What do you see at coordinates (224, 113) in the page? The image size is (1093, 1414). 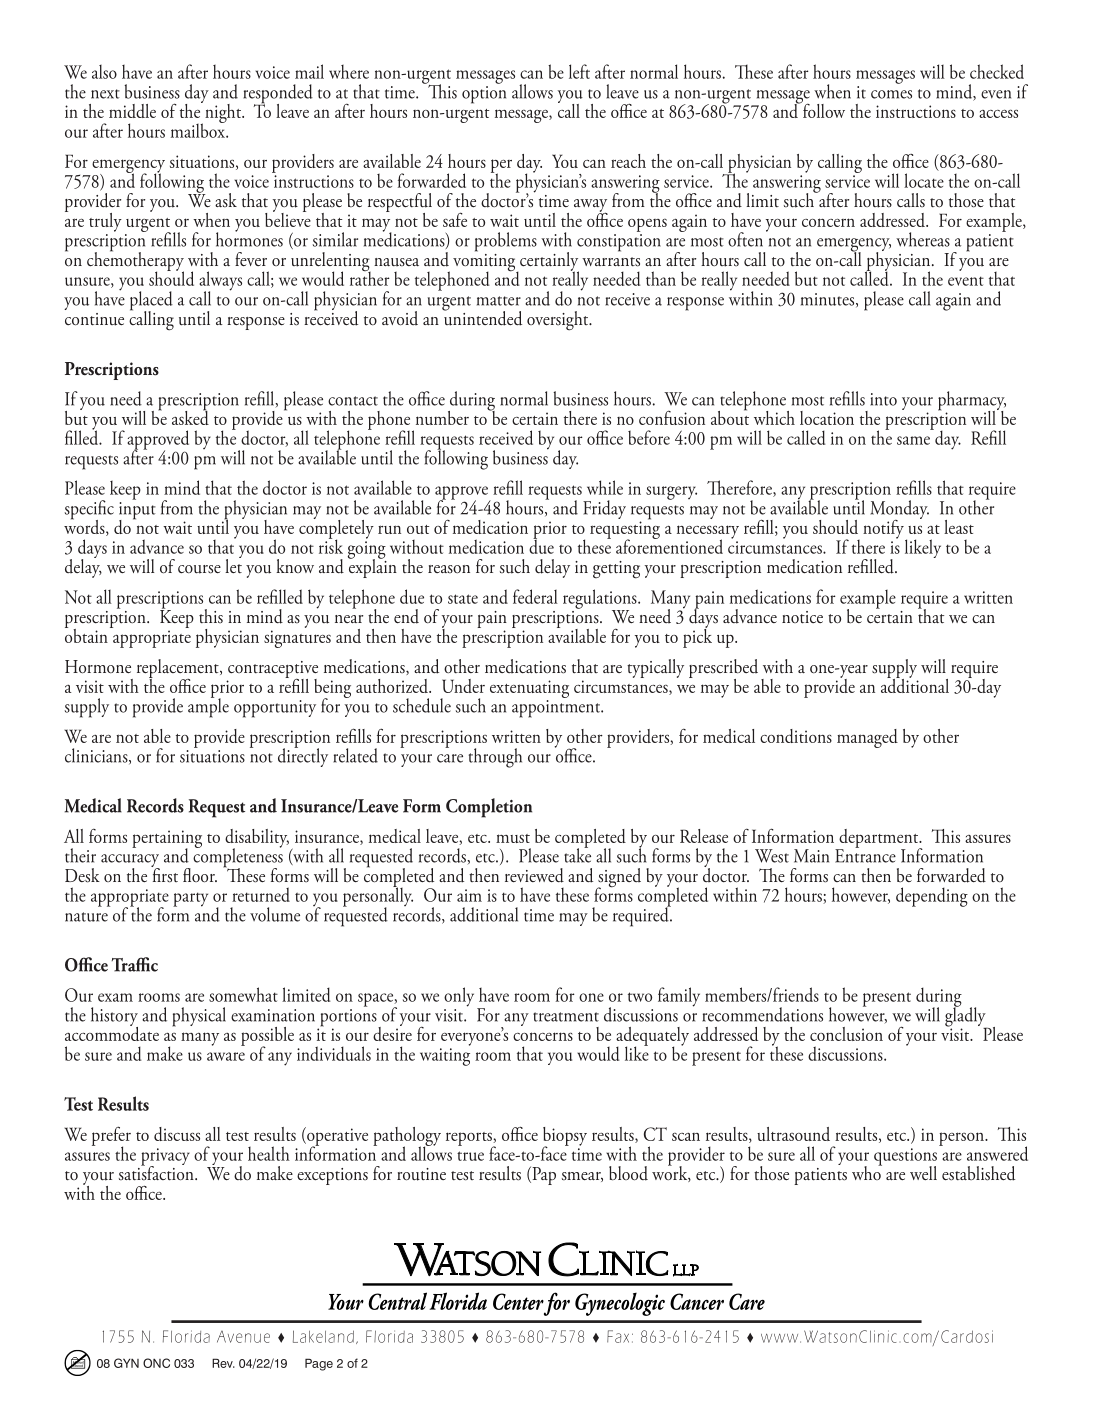 I see `night` at bounding box center [224, 113].
